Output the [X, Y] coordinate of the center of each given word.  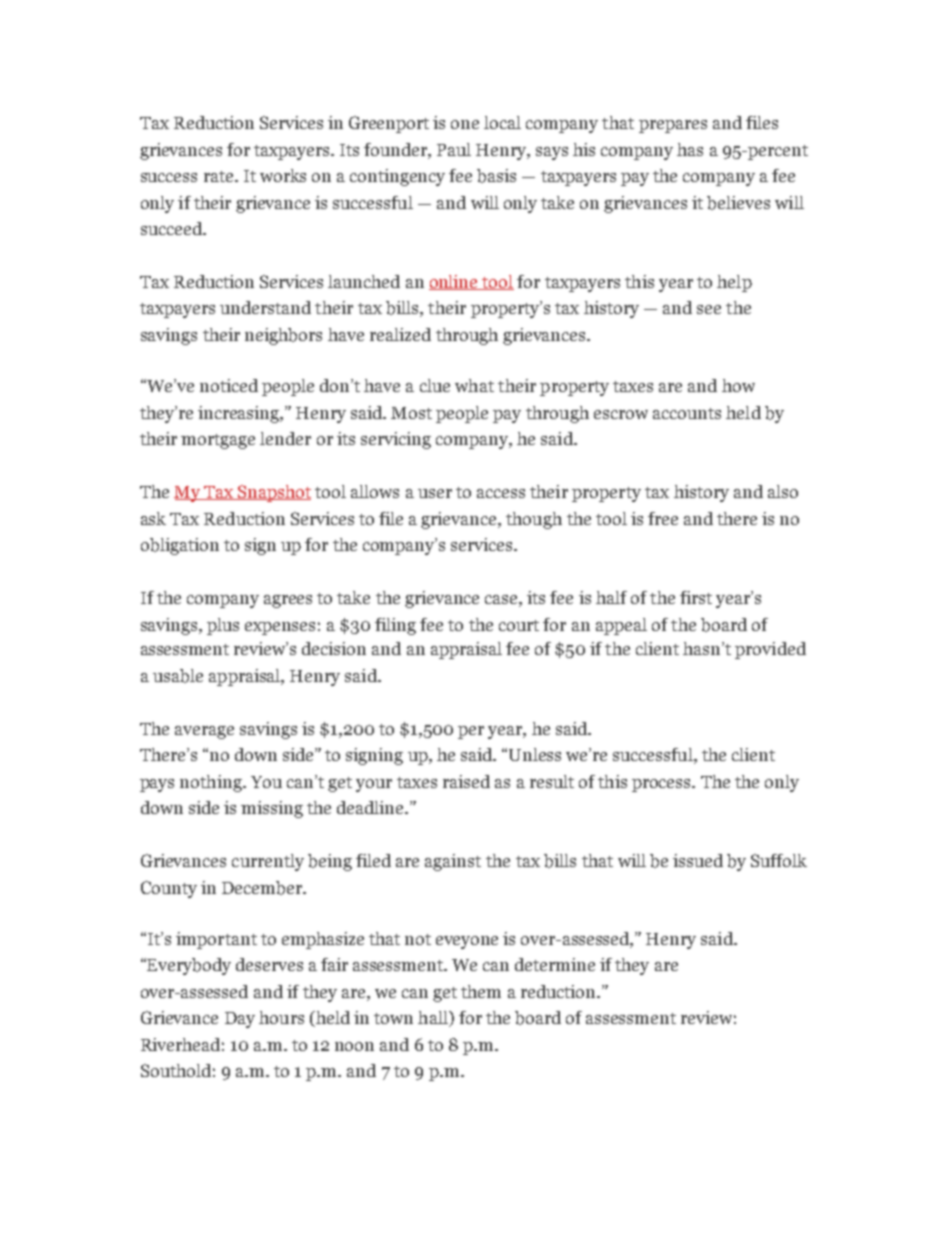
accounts [687, 413]
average [204, 732]
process [662, 785]
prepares [673, 126]
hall [434, 1019]
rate [220, 176]
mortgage [218, 441]
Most [411, 413]
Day [240, 1020]
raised [466, 781]
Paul [454, 149]
